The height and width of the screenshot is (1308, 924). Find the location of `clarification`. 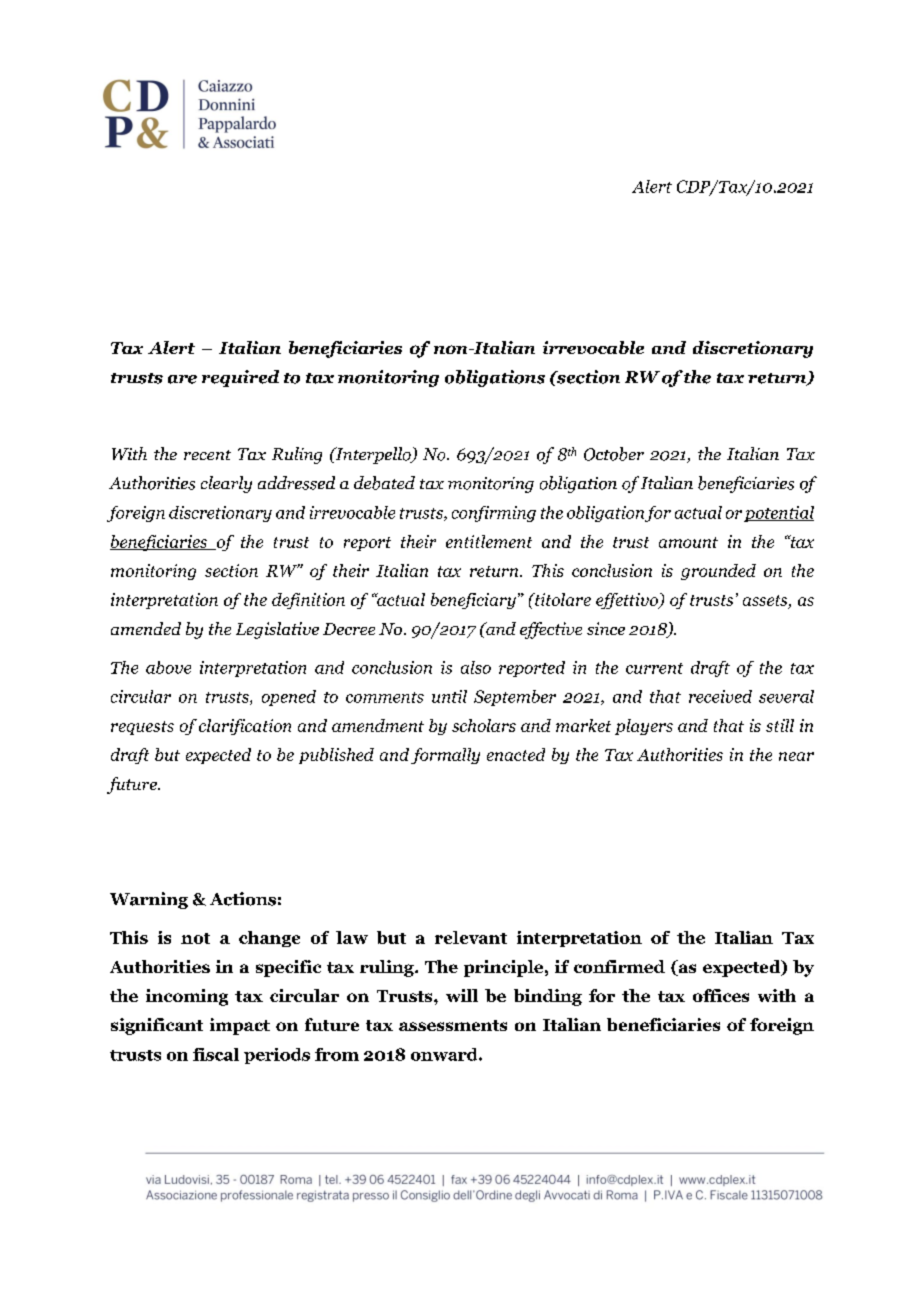

clarification is located at coordinates (245, 727).
